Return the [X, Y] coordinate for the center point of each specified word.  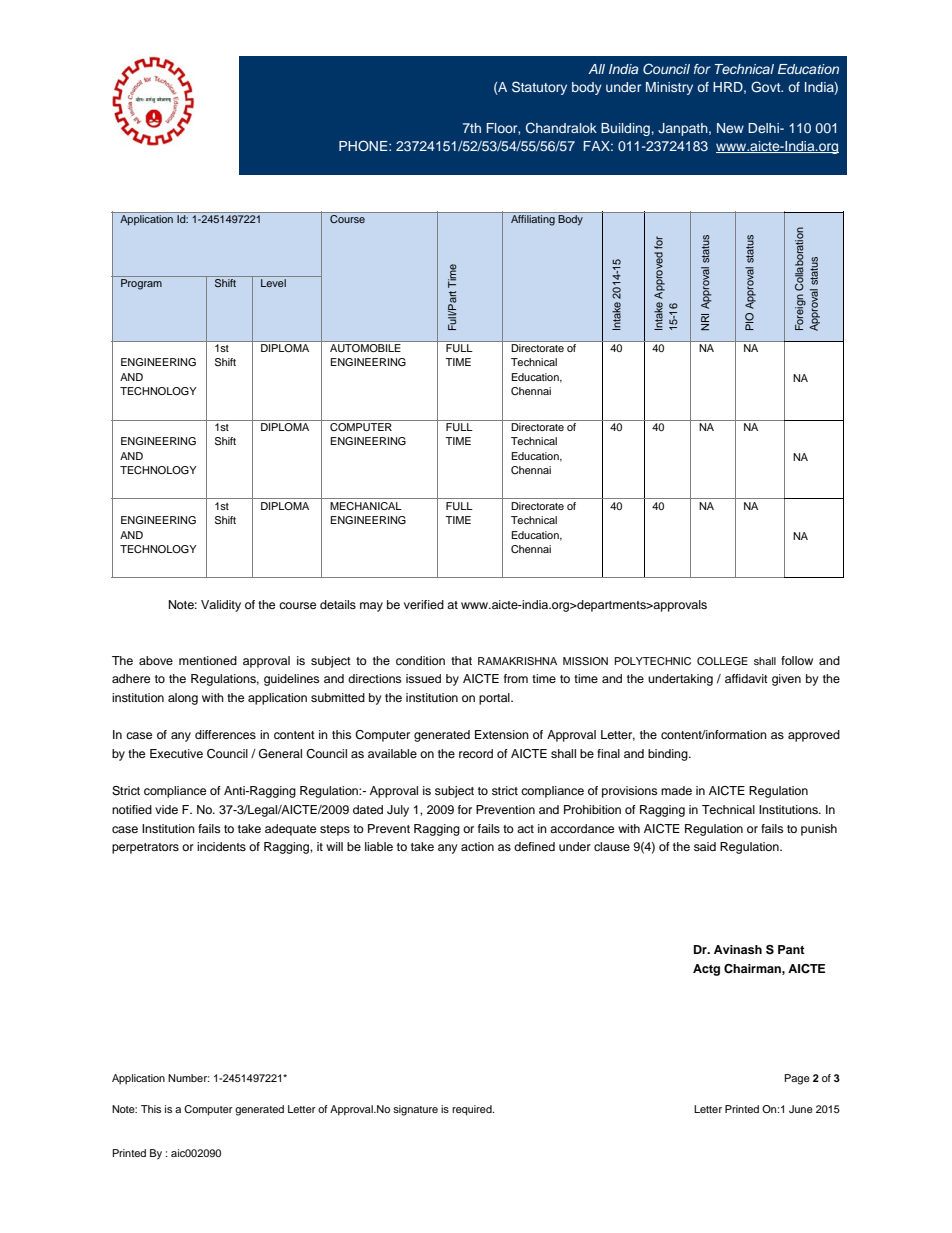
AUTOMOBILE [365, 346]
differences [225, 734]
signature [415, 1110]
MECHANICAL [366, 506]
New [730, 128]
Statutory [539, 88]
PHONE [364, 146]
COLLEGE [722, 661]
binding [669, 755]
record [476, 753]
